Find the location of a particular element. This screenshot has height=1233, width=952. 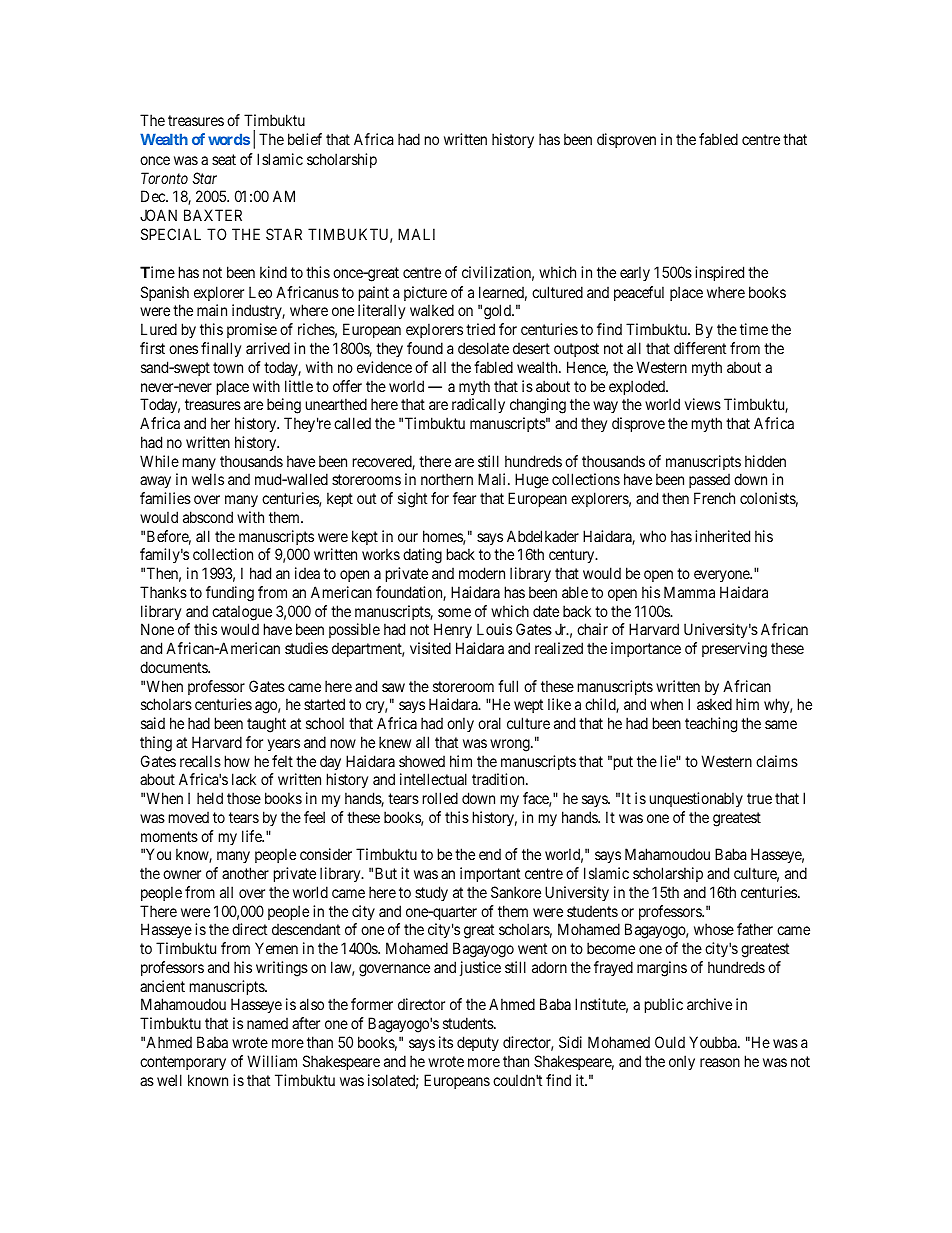

While is located at coordinates (159, 461).
